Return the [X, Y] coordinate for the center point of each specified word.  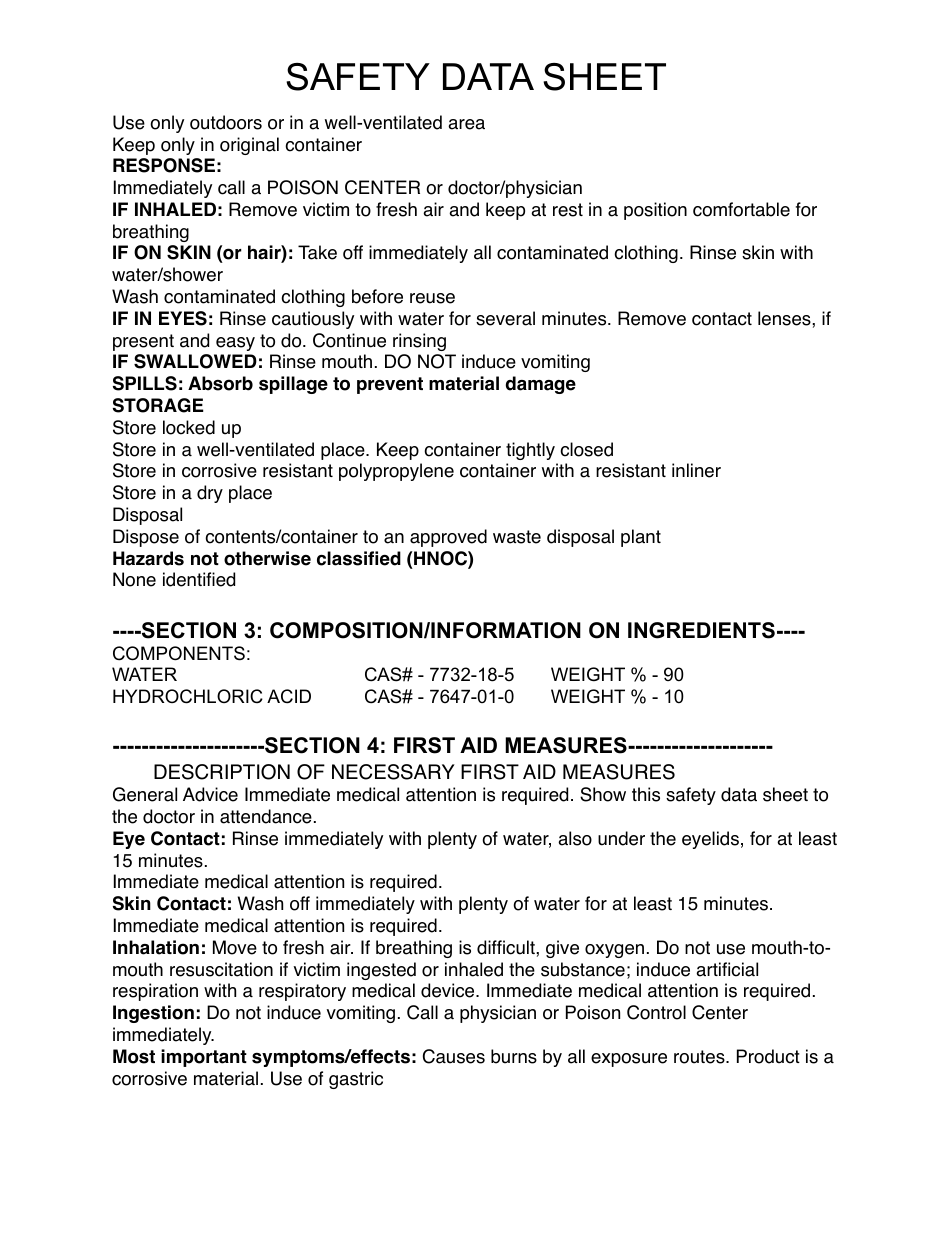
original [249, 146]
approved [448, 538]
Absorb [220, 383]
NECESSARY [393, 772]
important [204, 1058]
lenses [785, 318]
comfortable [741, 209]
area [466, 124]
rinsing [419, 342]
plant [641, 538]
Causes [454, 1056]
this [646, 794]
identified [199, 579]
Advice [210, 794]
